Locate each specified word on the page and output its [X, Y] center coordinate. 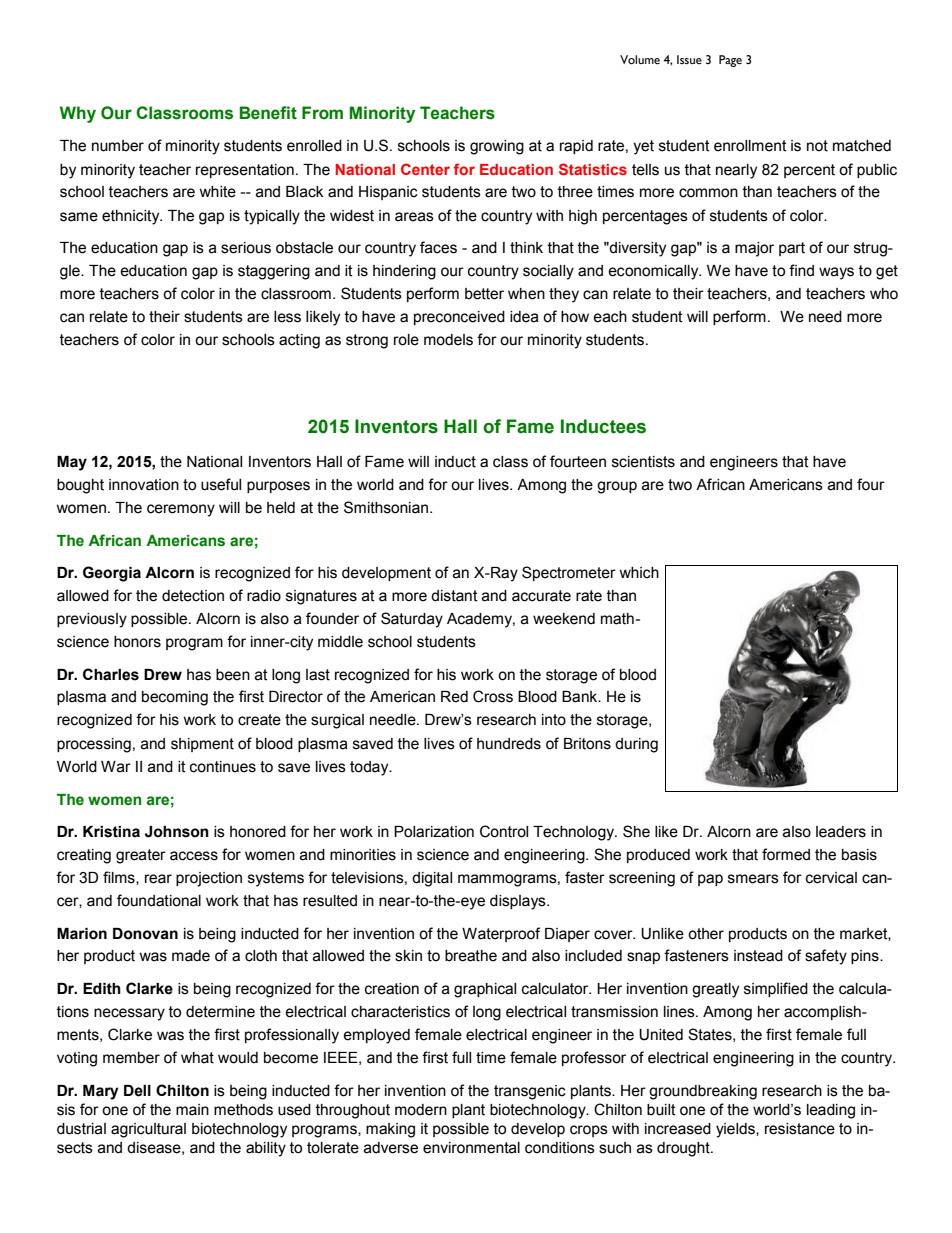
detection [193, 596]
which [639, 573]
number [118, 146]
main [192, 1110]
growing [497, 147]
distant [454, 596]
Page [730, 61]
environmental [471, 1148]
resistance [800, 1129]
